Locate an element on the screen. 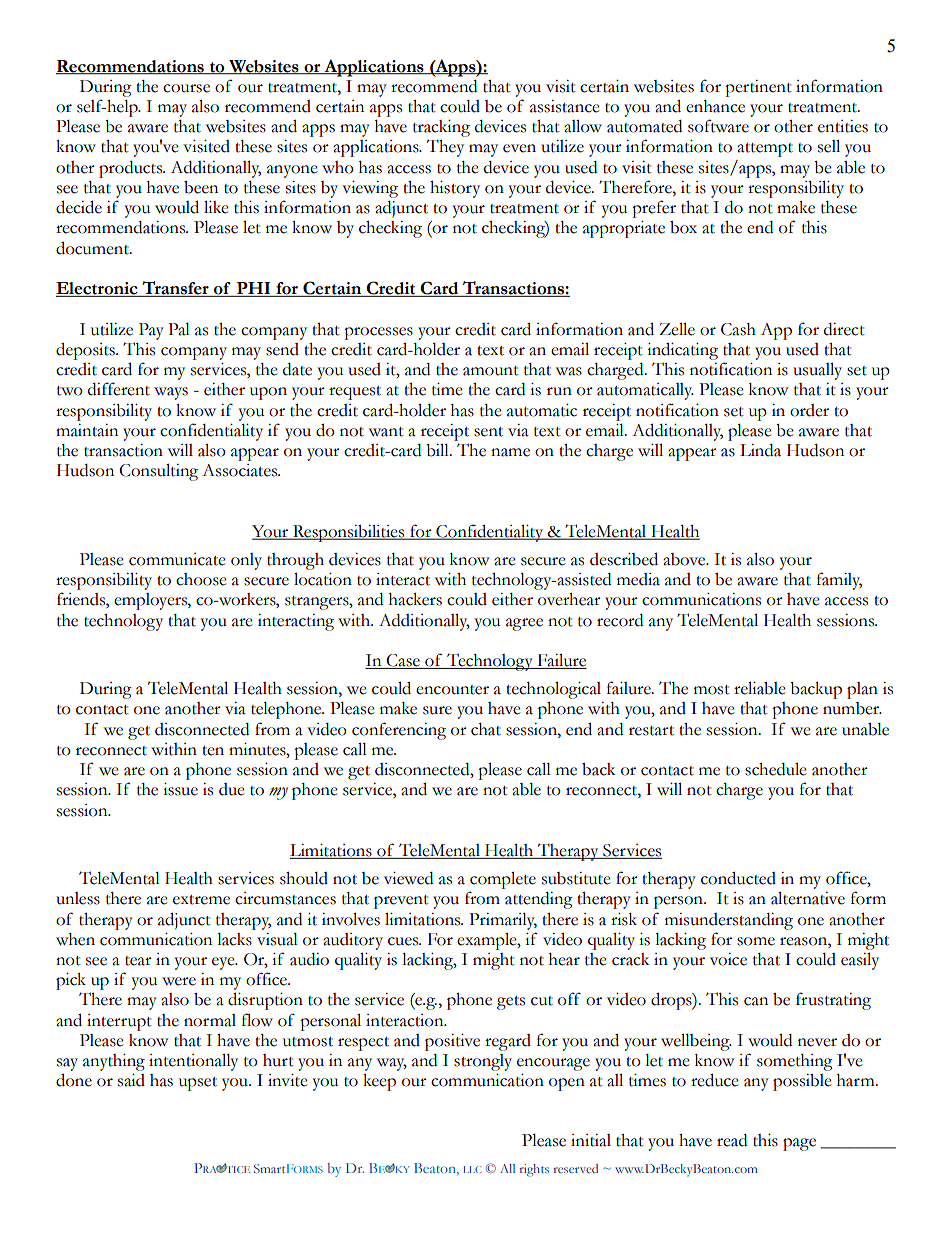 Image resolution: width=952 pixels, height=1233 pixels. agree is located at coordinates (524, 624).
